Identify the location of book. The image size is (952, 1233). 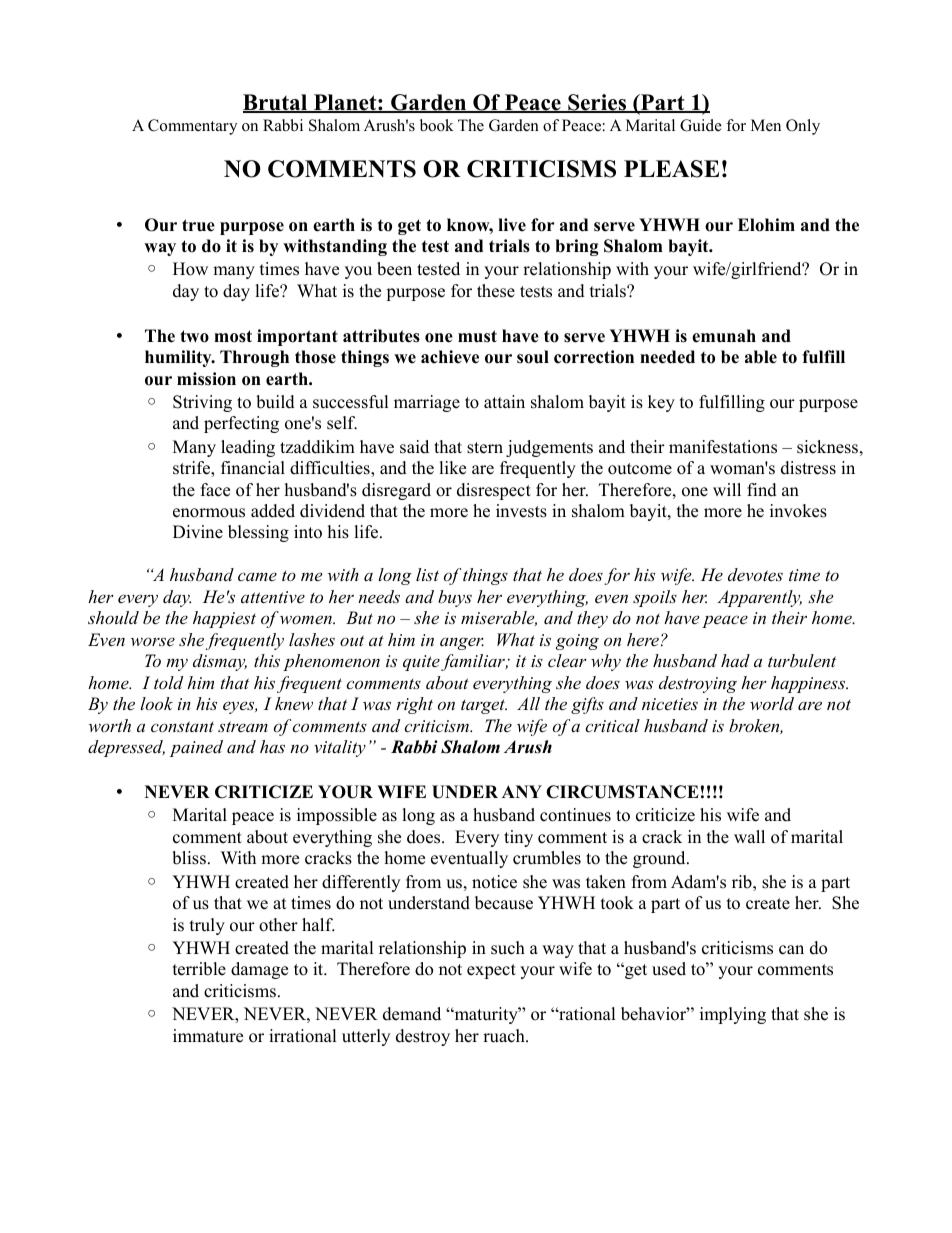
(437, 125).
